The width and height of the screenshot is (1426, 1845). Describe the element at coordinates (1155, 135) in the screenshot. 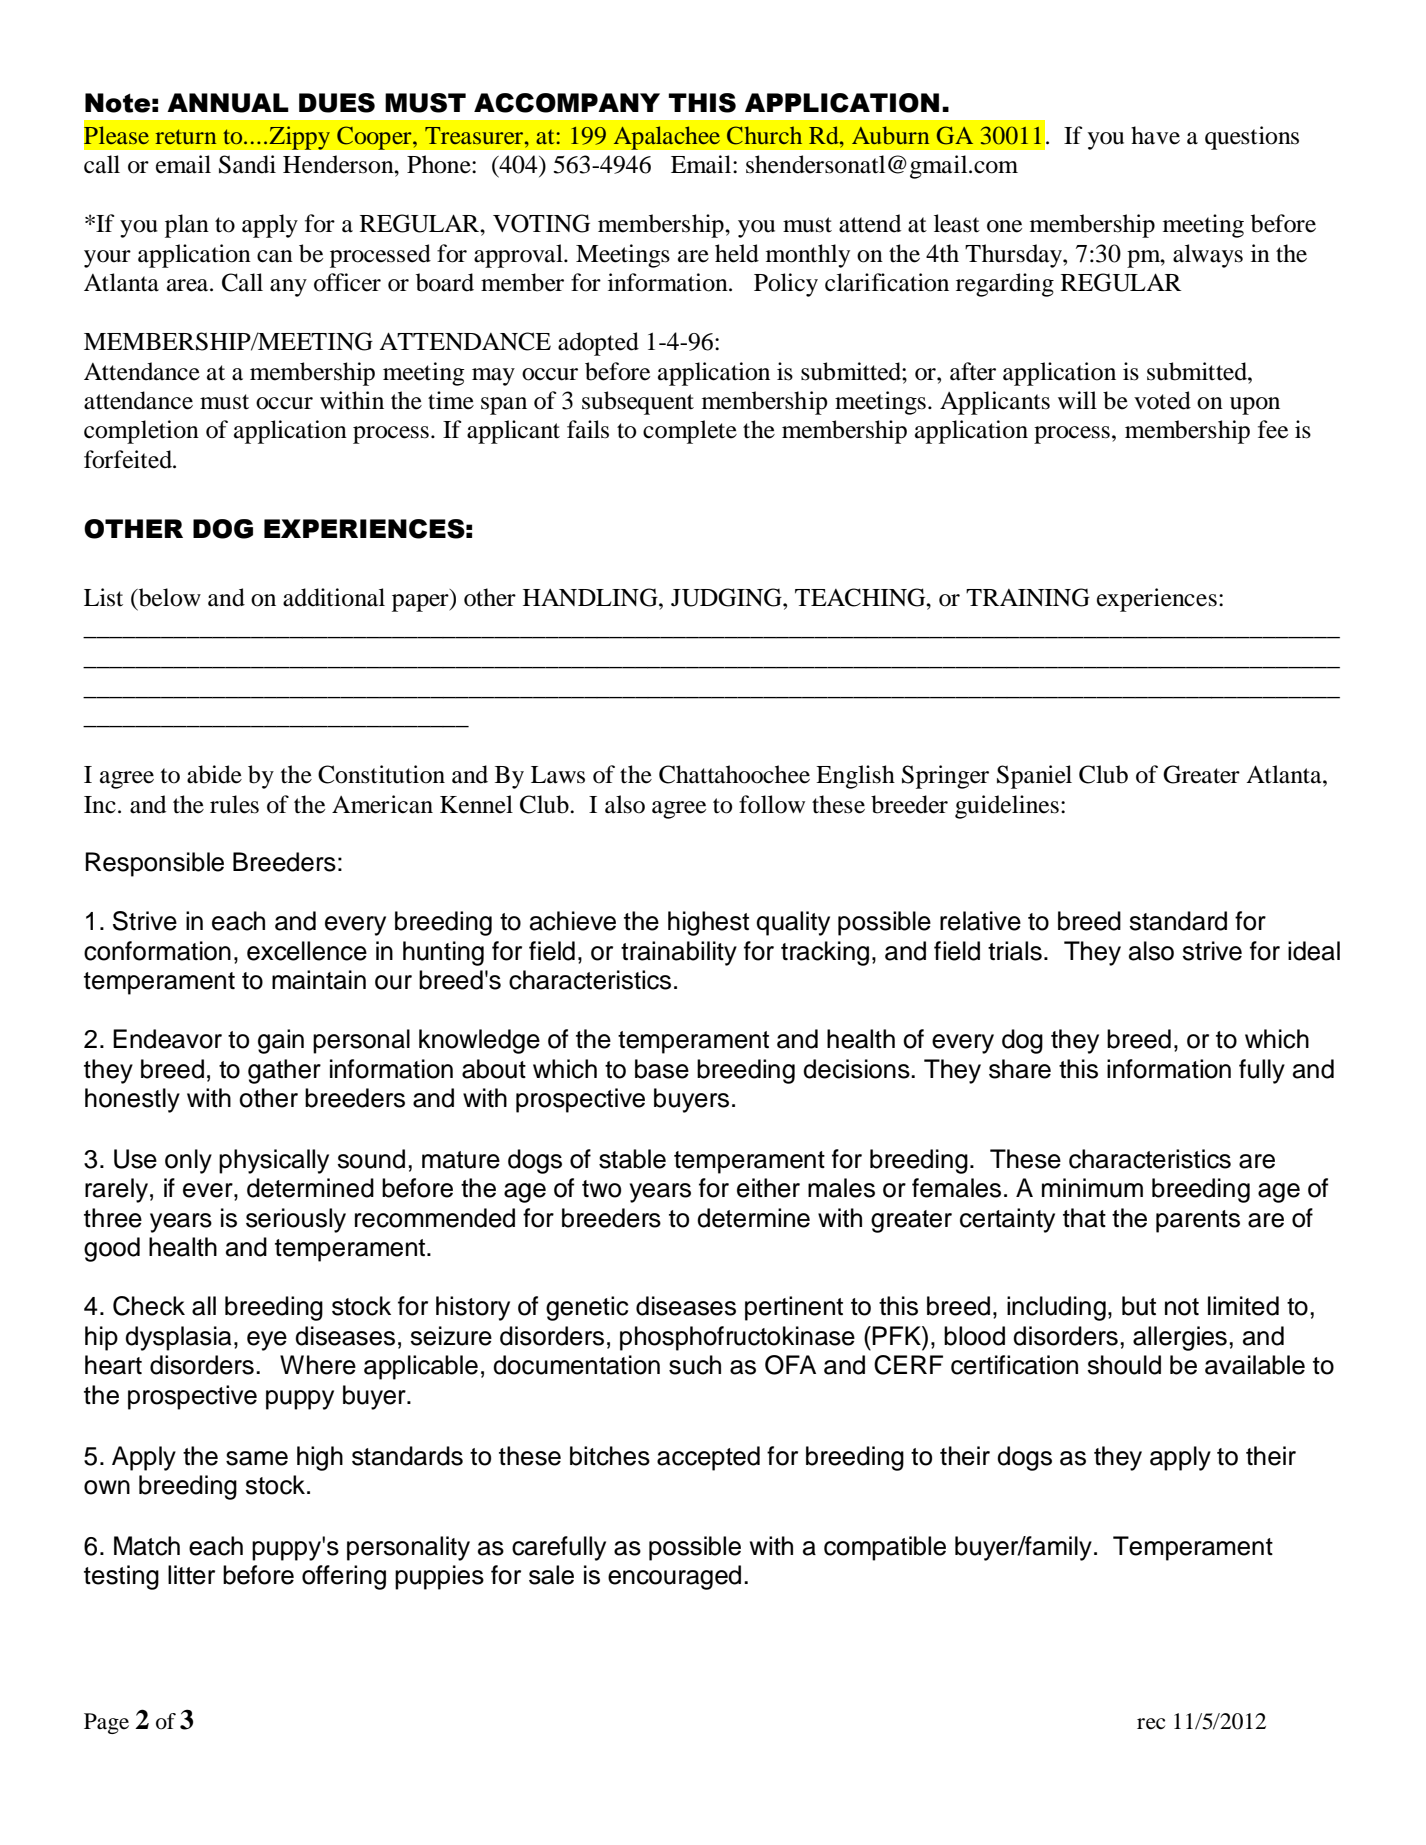

I see `have` at that location.
